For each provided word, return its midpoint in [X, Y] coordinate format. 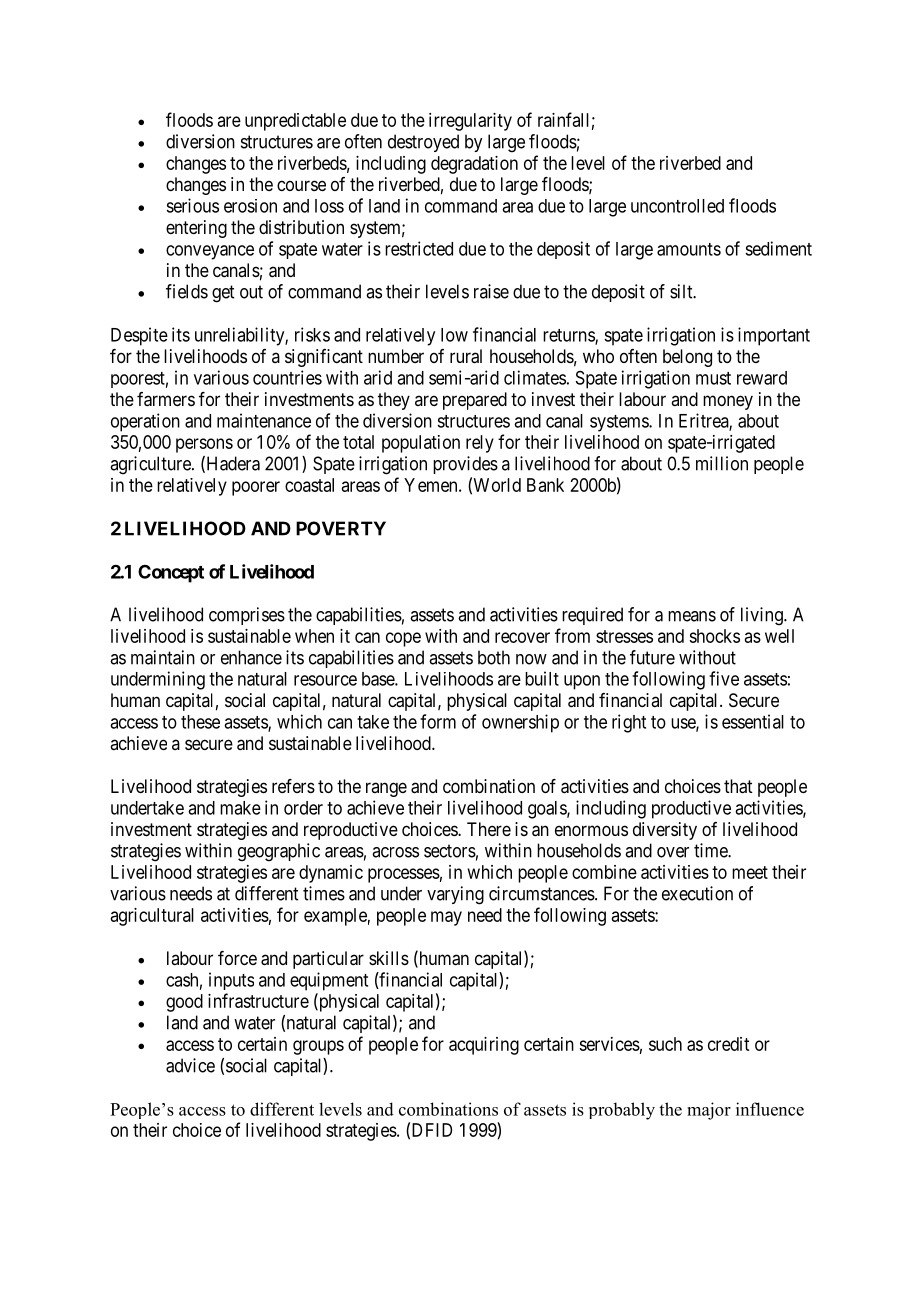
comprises [247, 616]
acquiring [484, 1046]
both [494, 657]
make [240, 808]
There [489, 829]
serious [192, 205]
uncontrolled [677, 206]
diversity [665, 831]
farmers [166, 399]
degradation [474, 165]
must [713, 378]
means [692, 616]
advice [190, 1065]
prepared [475, 401]
